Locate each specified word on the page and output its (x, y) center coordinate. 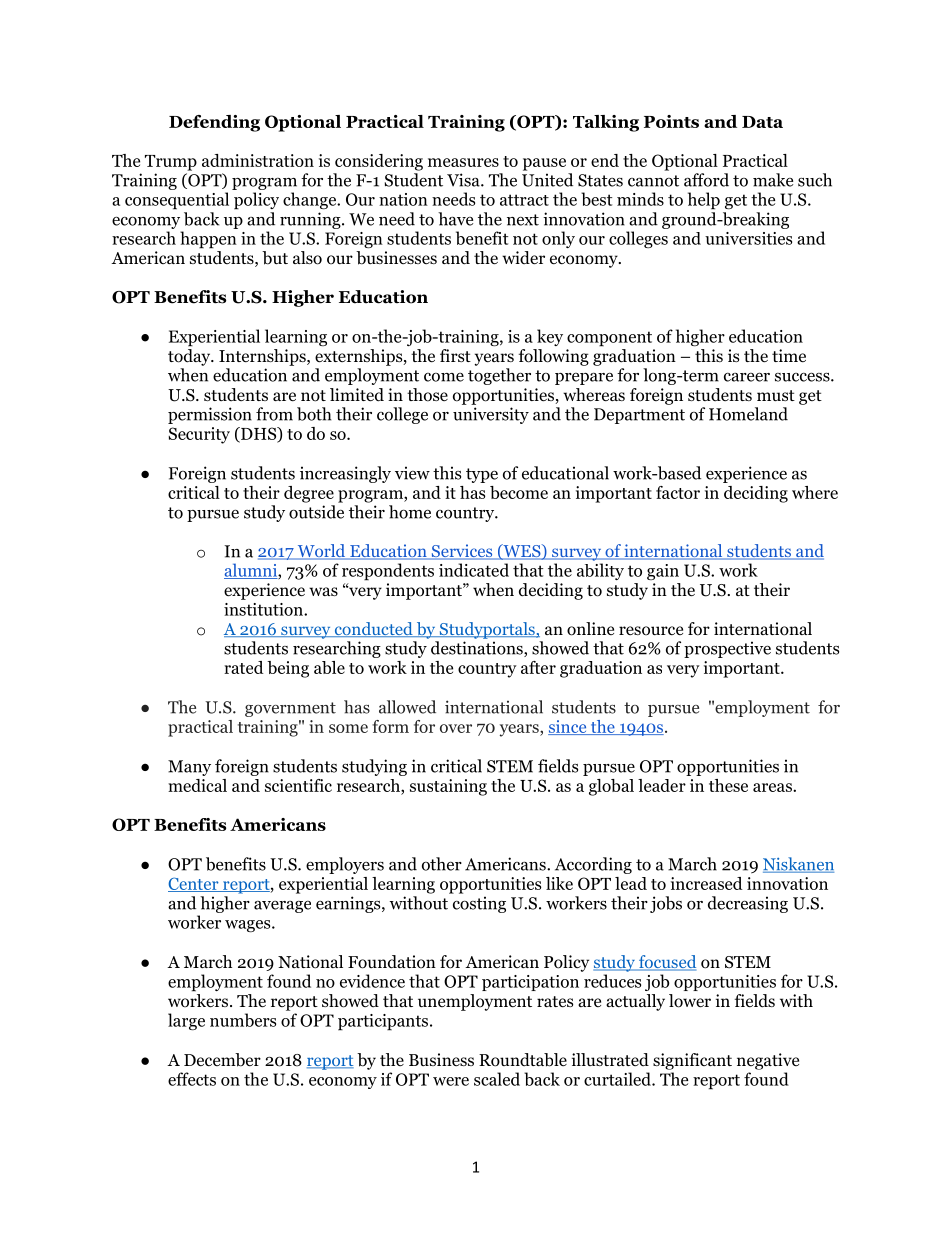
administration (258, 160)
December (222, 1060)
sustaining (448, 787)
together (499, 376)
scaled (497, 1079)
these (728, 785)
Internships (263, 357)
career (747, 377)
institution (264, 609)
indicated (474, 570)
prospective (727, 649)
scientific (298, 785)
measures (463, 162)
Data (762, 122)
